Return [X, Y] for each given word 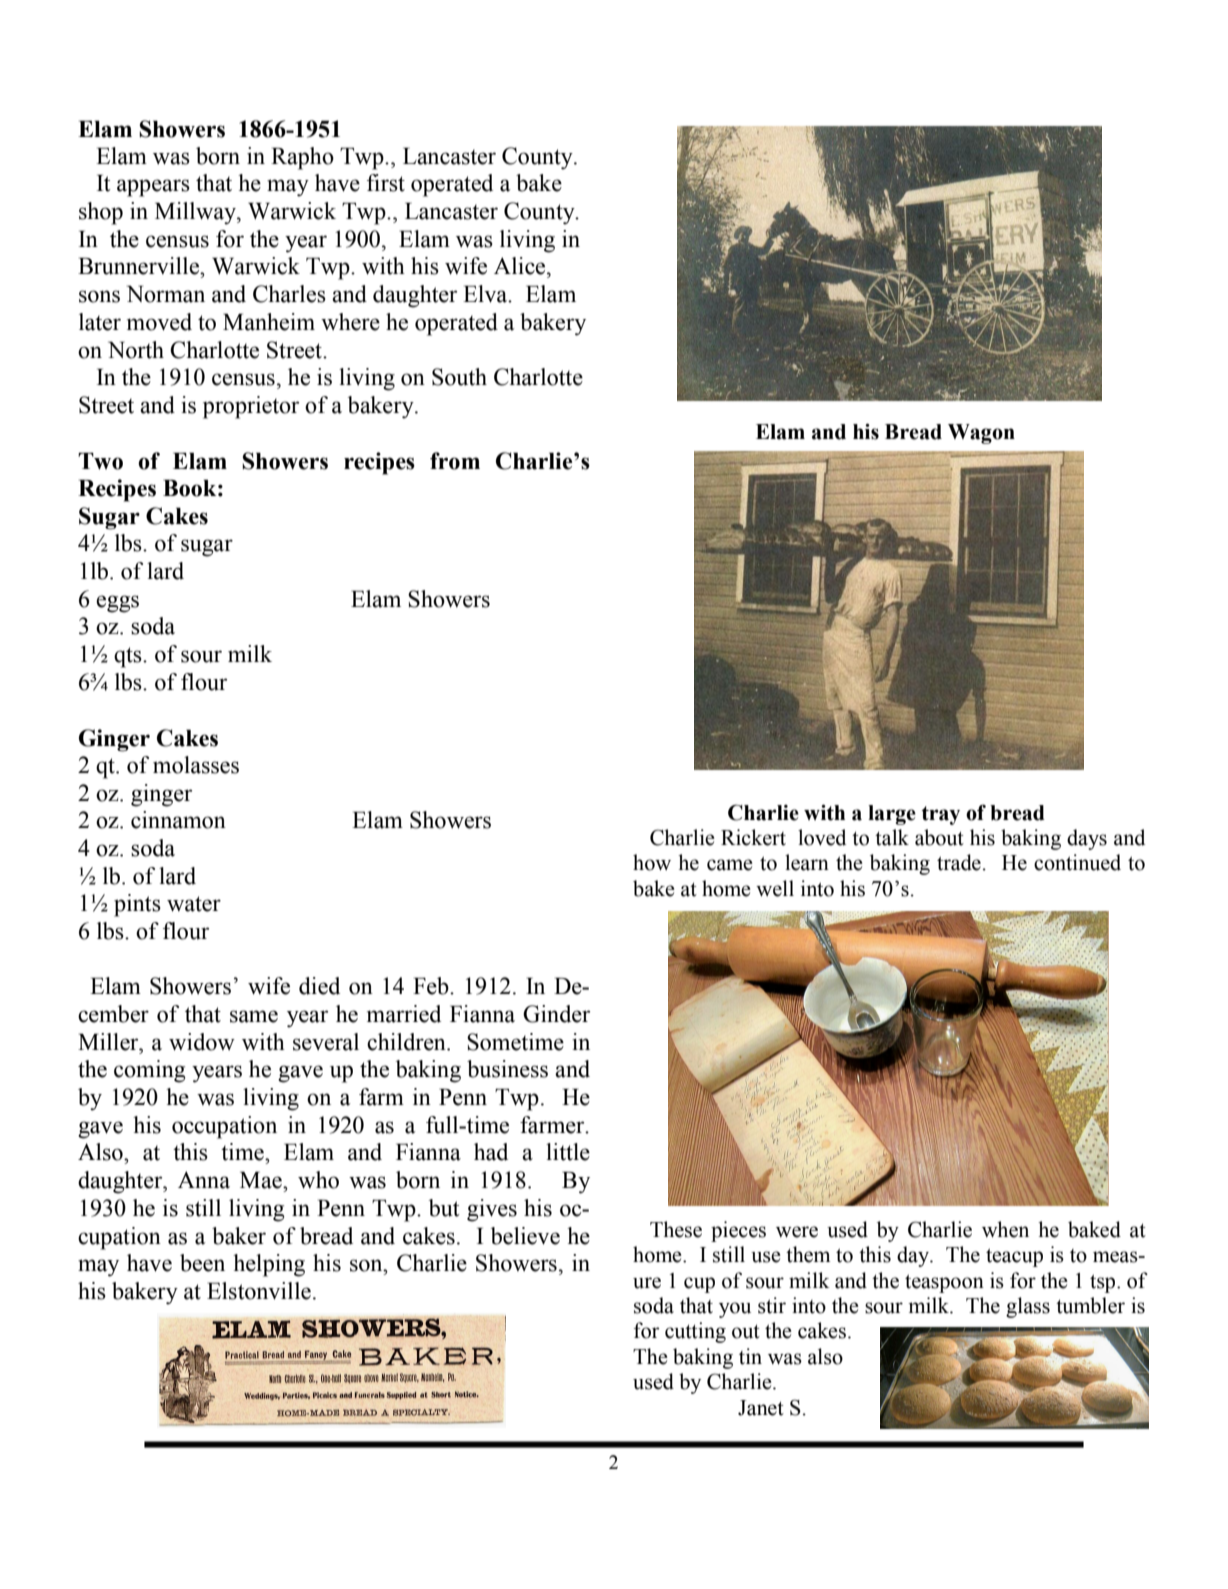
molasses [196, 765]
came [730, 865]
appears [153, 188]
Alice [521, 266]
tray [940, 815]
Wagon [981, 434]
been [202, 1263]
